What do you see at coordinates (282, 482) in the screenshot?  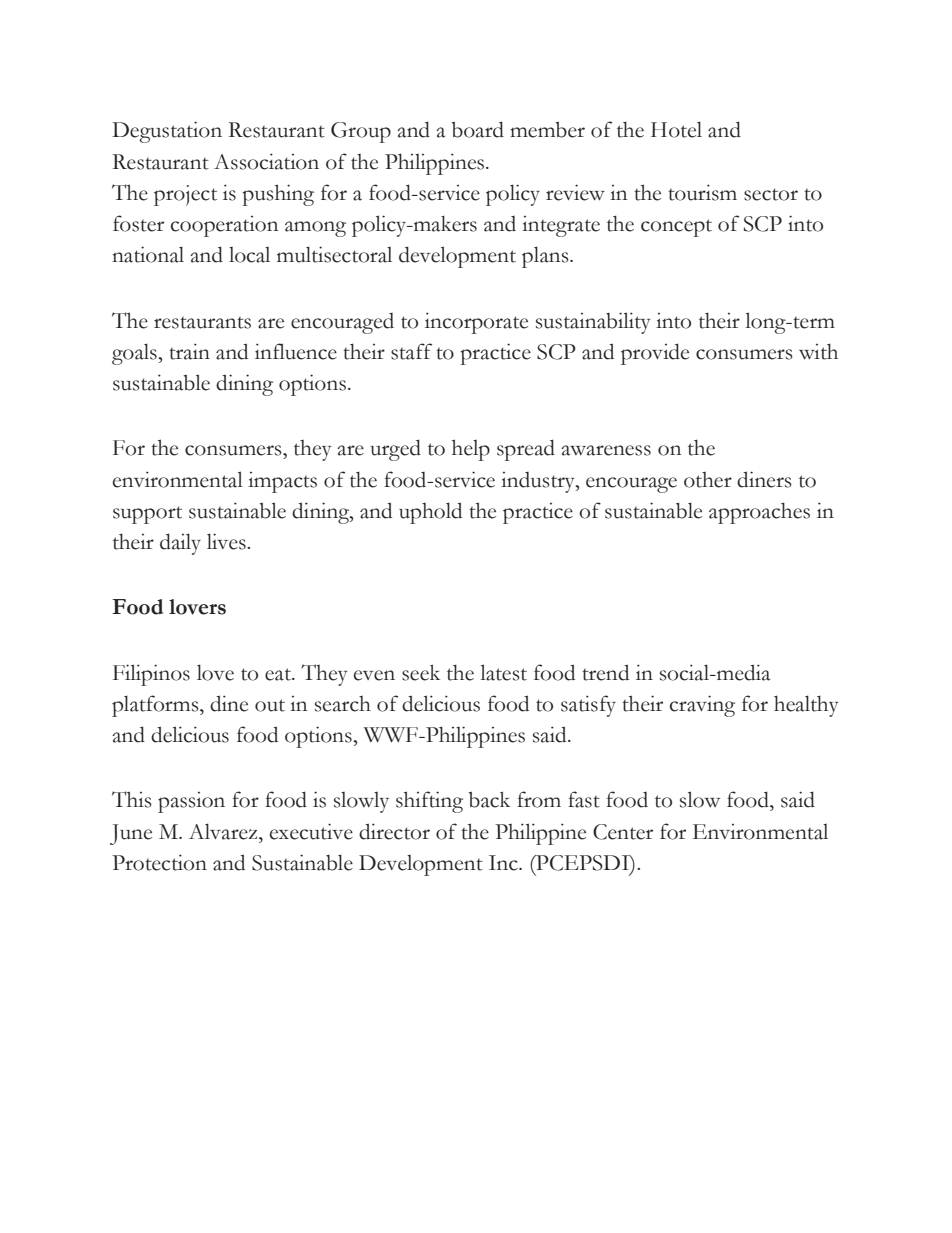 I see `impacts` at bounding box center [282, 482].
